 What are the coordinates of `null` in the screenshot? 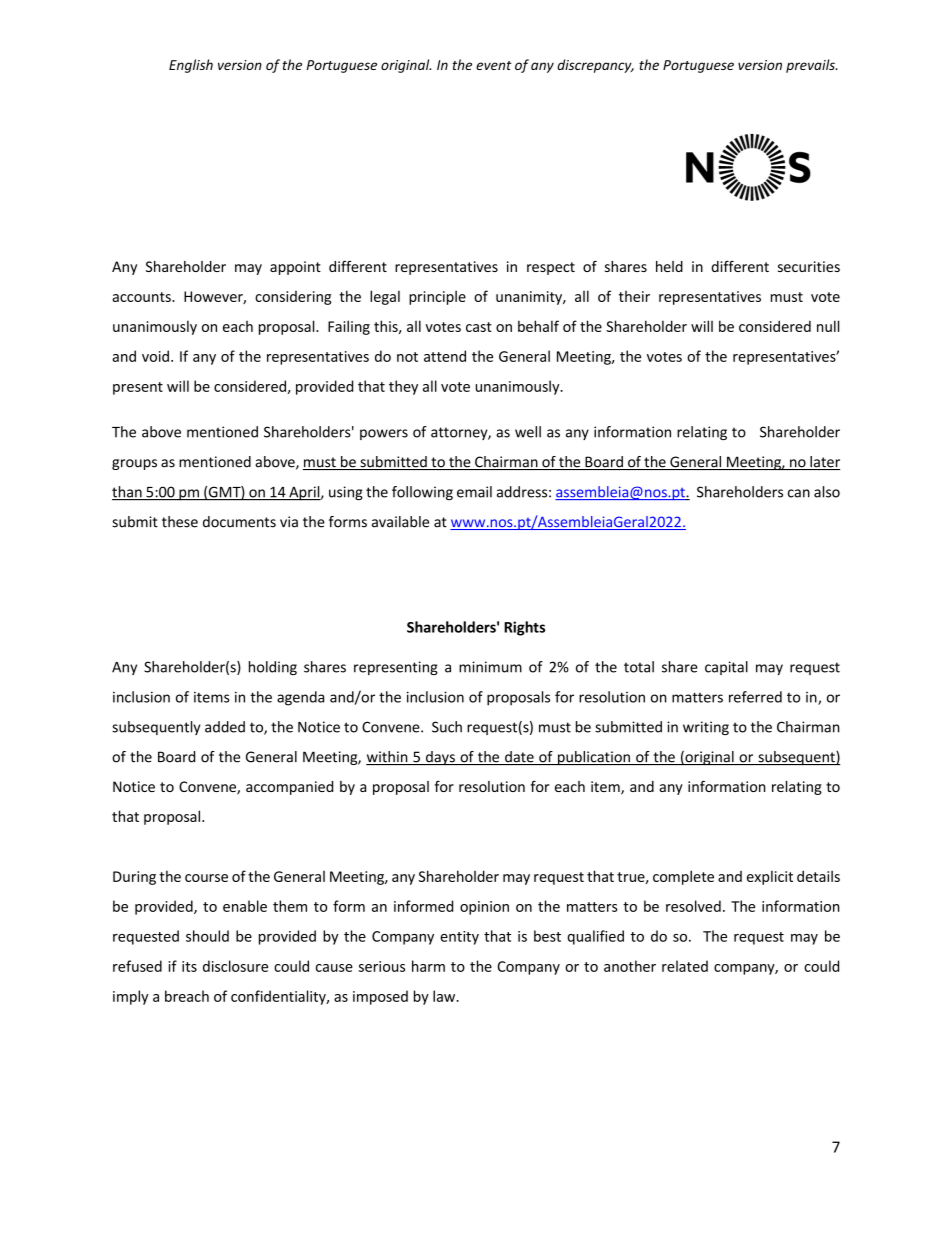 It's located at (828, 326).
